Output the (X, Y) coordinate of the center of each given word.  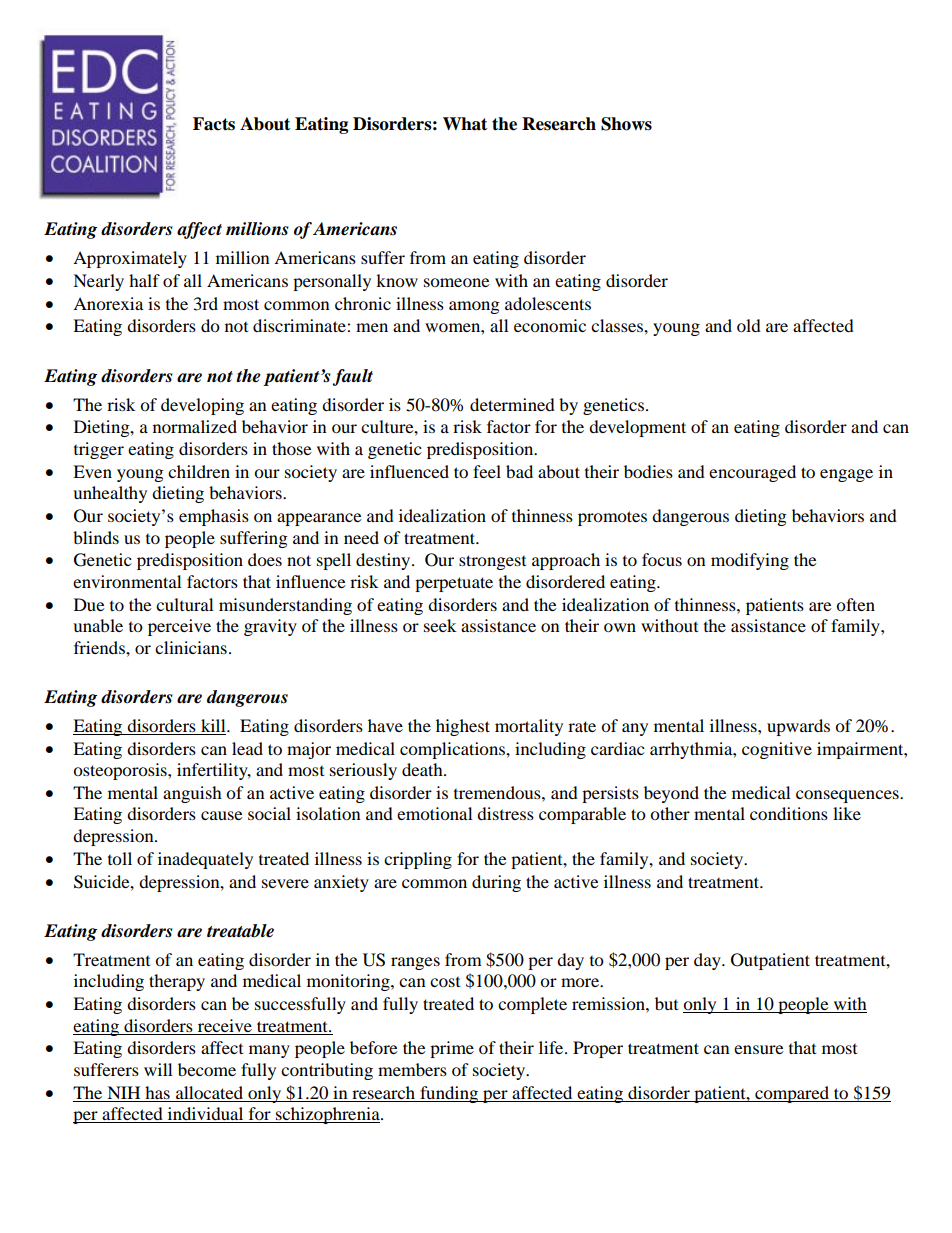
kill (214, 725)
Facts (214, 124)
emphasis (214, 517)
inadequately (205, 860)
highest (463, 727)
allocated (209, 1092)
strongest (492, 562)
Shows (626, 124)
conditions (789, 813)
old (749, 325)
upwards (798, 727)
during (496, 883)
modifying (750, 561)
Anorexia (108, 303)
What (465, 124)
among (474, 307)
